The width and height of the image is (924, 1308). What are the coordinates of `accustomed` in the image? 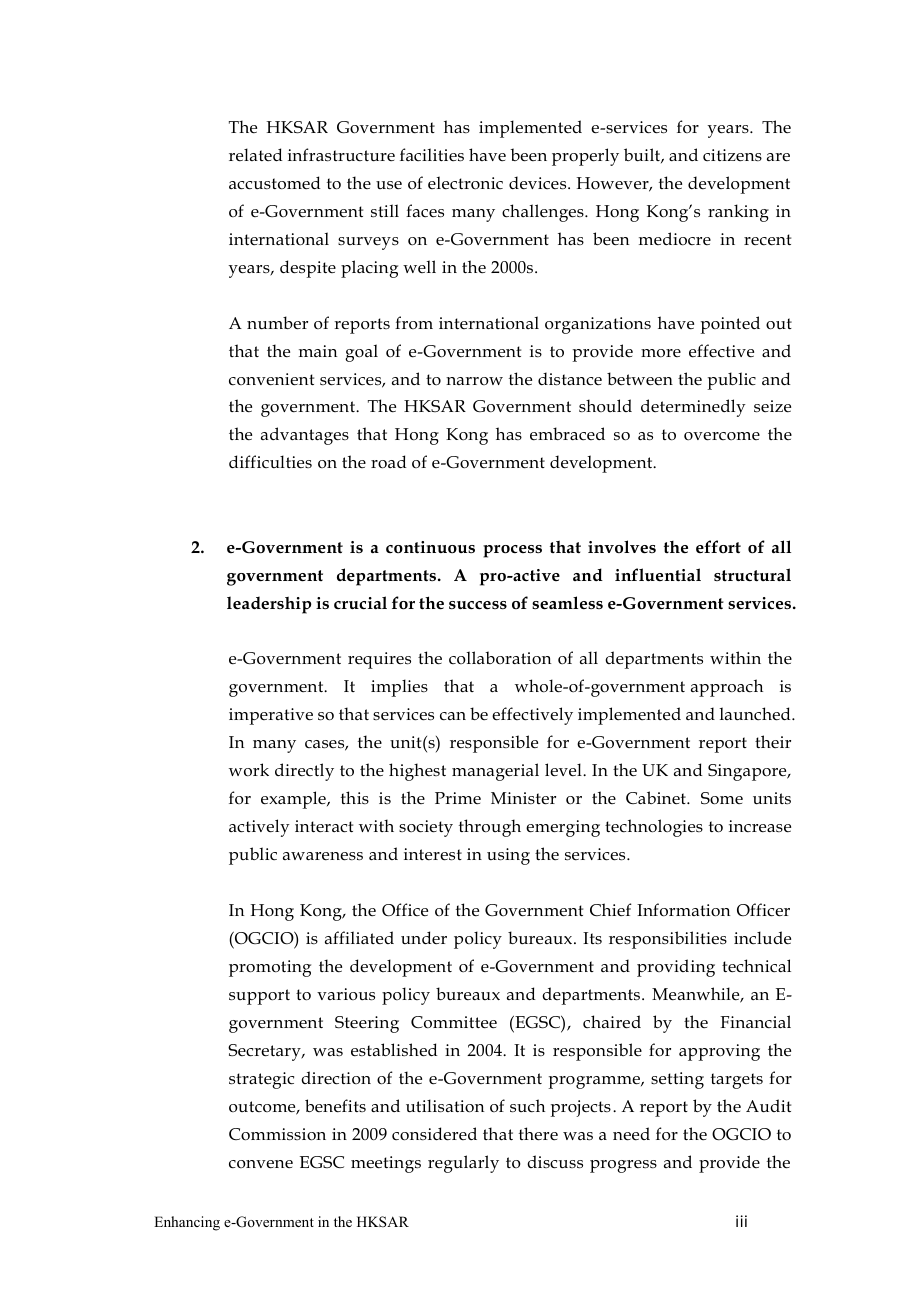 It's located at (275, 183).
